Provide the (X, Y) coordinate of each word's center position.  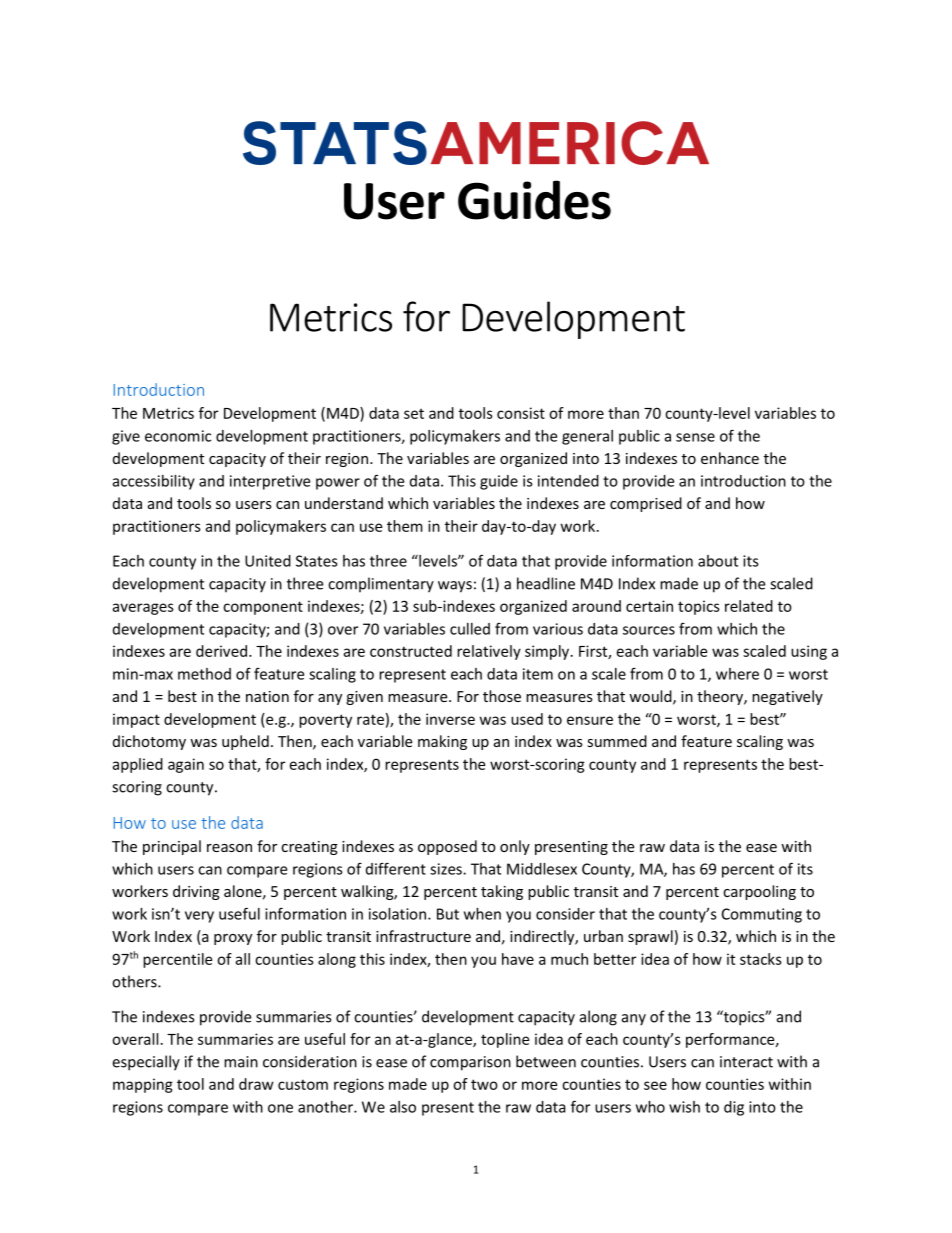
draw (256, 1084)
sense (695, 437)
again (186, 765)
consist (521, 413)
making (442, 742)
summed (617, 741)
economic (178, 436)
